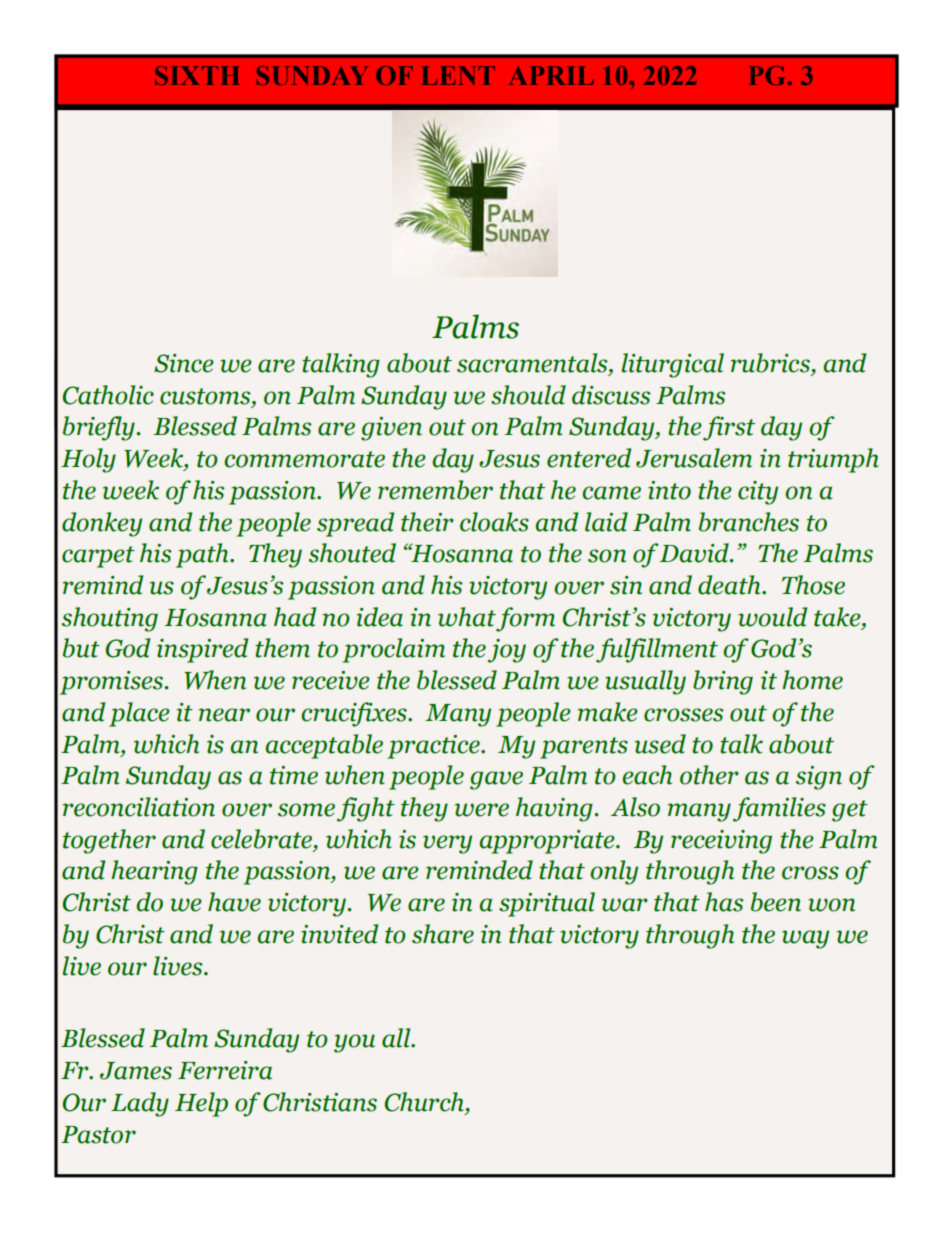 This image has width=952, height=1233. What do you see at coordinates (201, 1104) in the image?
I see `Help` at bounding box center [201, 1104].
